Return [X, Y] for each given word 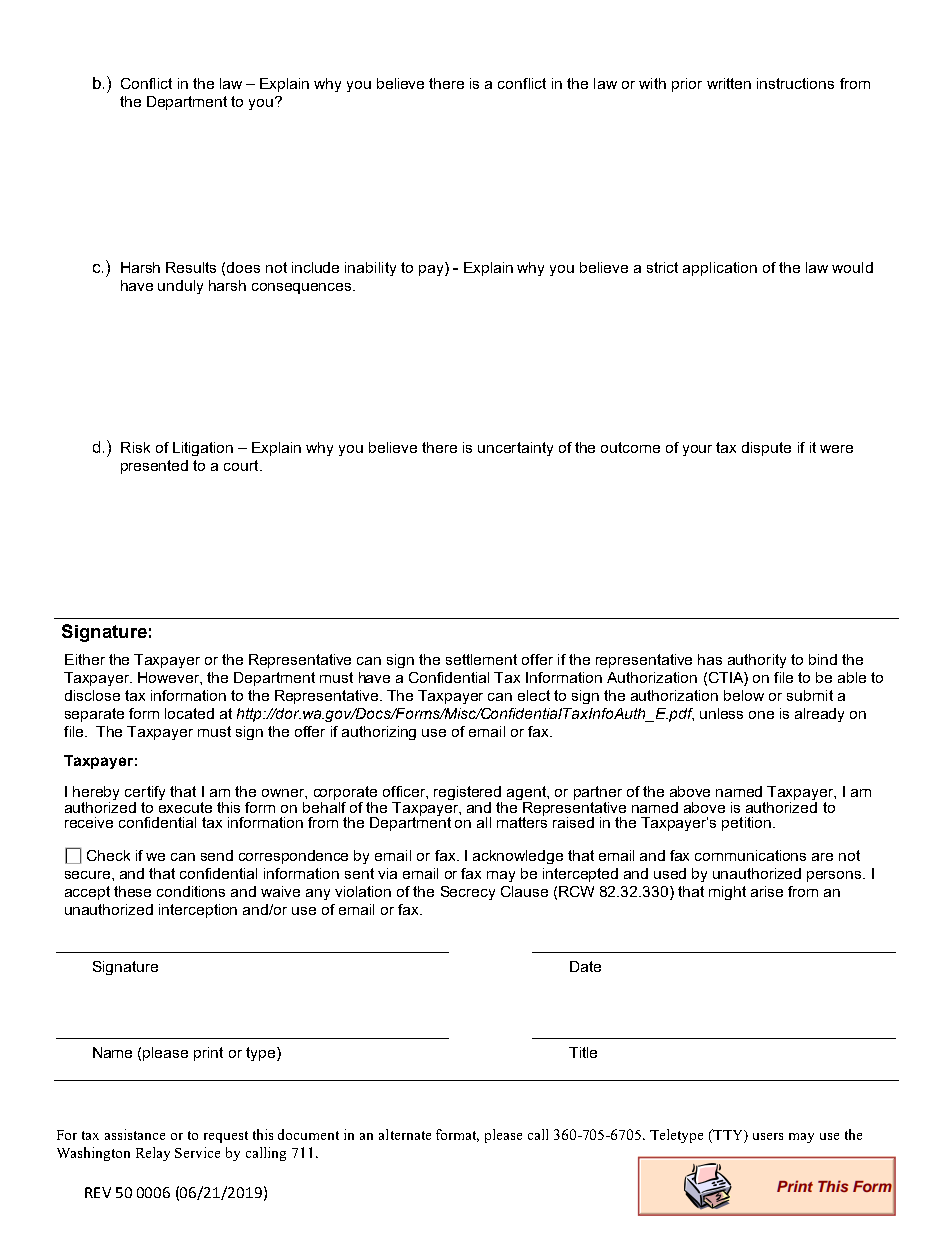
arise [767, 891]
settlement [481, 659]
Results [191, 267]
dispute [766, 449]
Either [85, 659]
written [729, 83]
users [768, 1136]
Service [197, 1152]
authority [757, 661]
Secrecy [468, 893]
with [652, 83]
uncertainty [515, 449]
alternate [405, 1134]
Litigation [203, 449]
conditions [191, 891]
